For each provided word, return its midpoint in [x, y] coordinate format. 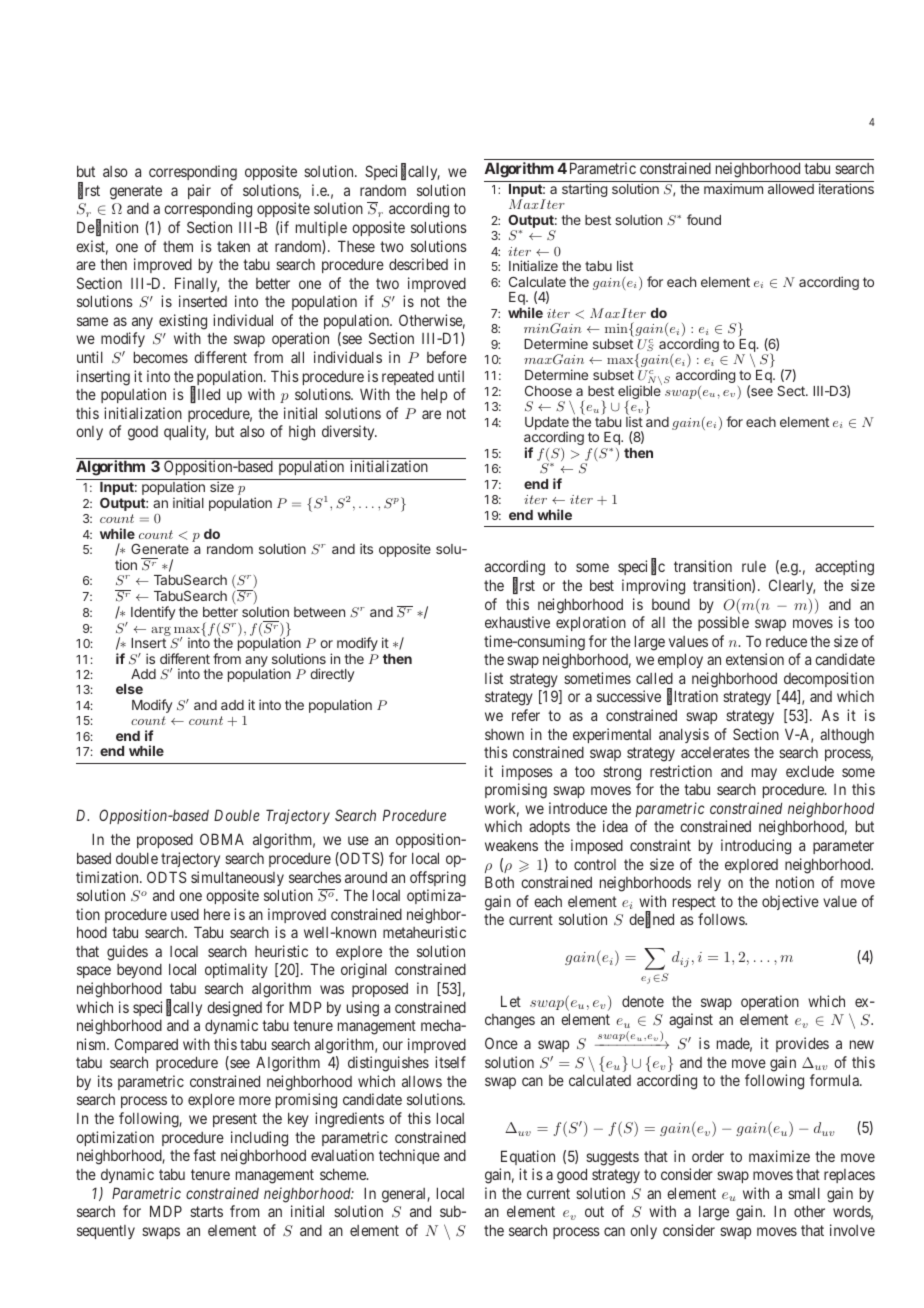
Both [499, 882]
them [178, 246]
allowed [791, 189]
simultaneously [237, 878]
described [418, 264]
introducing [756, 847]
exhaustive [517, 622]
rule [754, 566]
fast [204, 1155]
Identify [153, 613]
